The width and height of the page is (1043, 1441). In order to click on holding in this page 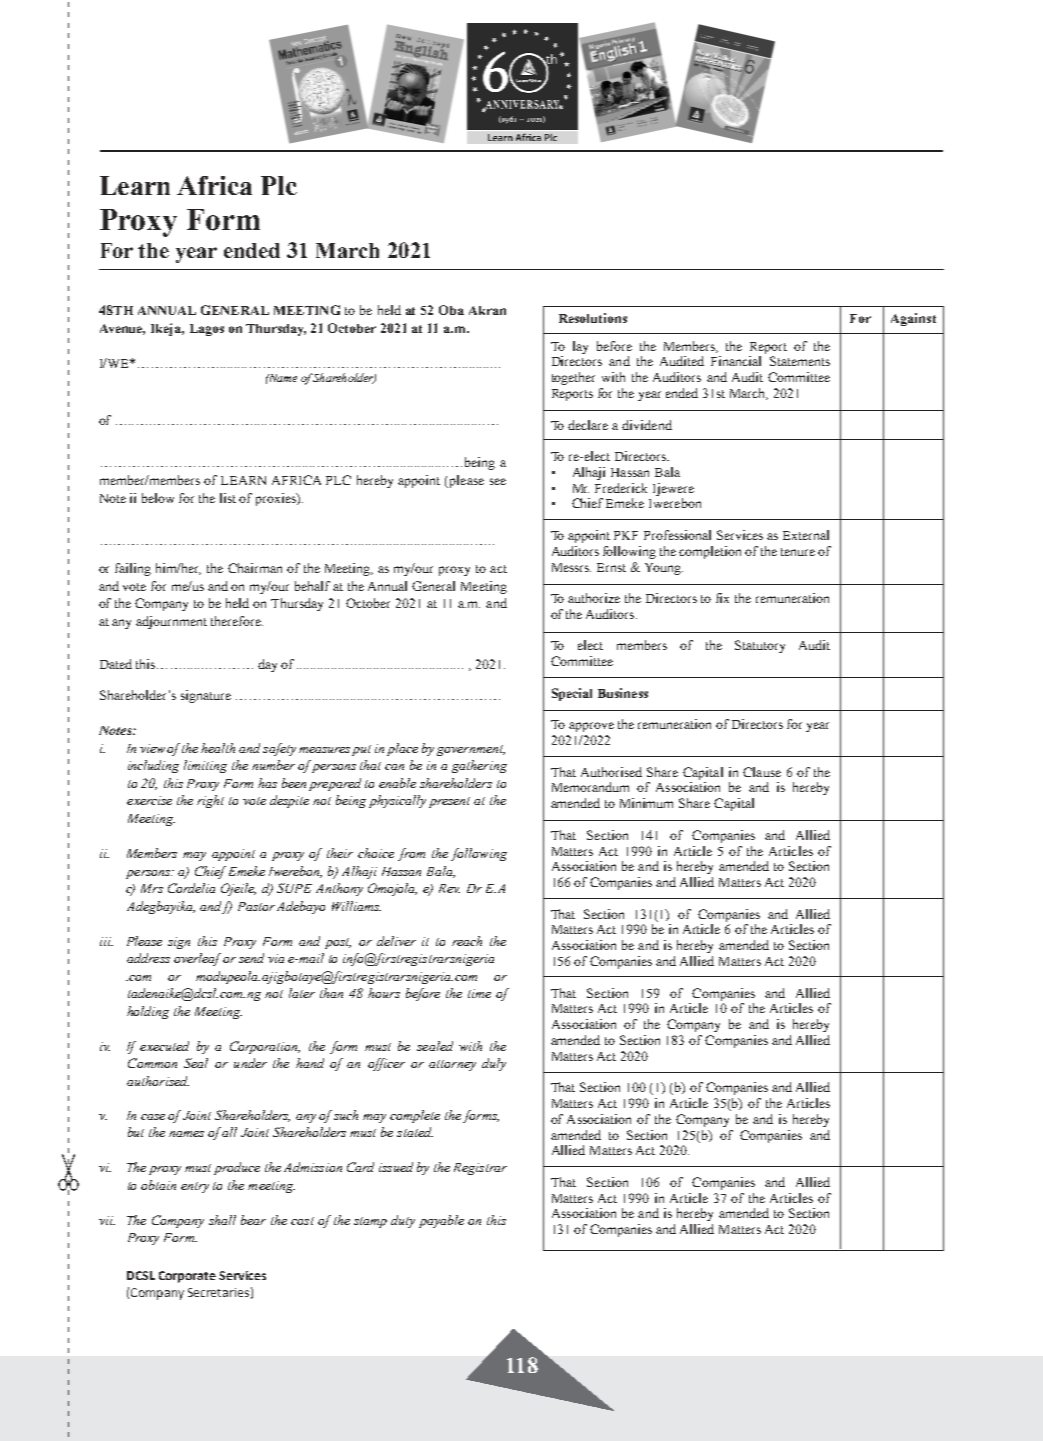, I will do `click(148, 1012)`.
